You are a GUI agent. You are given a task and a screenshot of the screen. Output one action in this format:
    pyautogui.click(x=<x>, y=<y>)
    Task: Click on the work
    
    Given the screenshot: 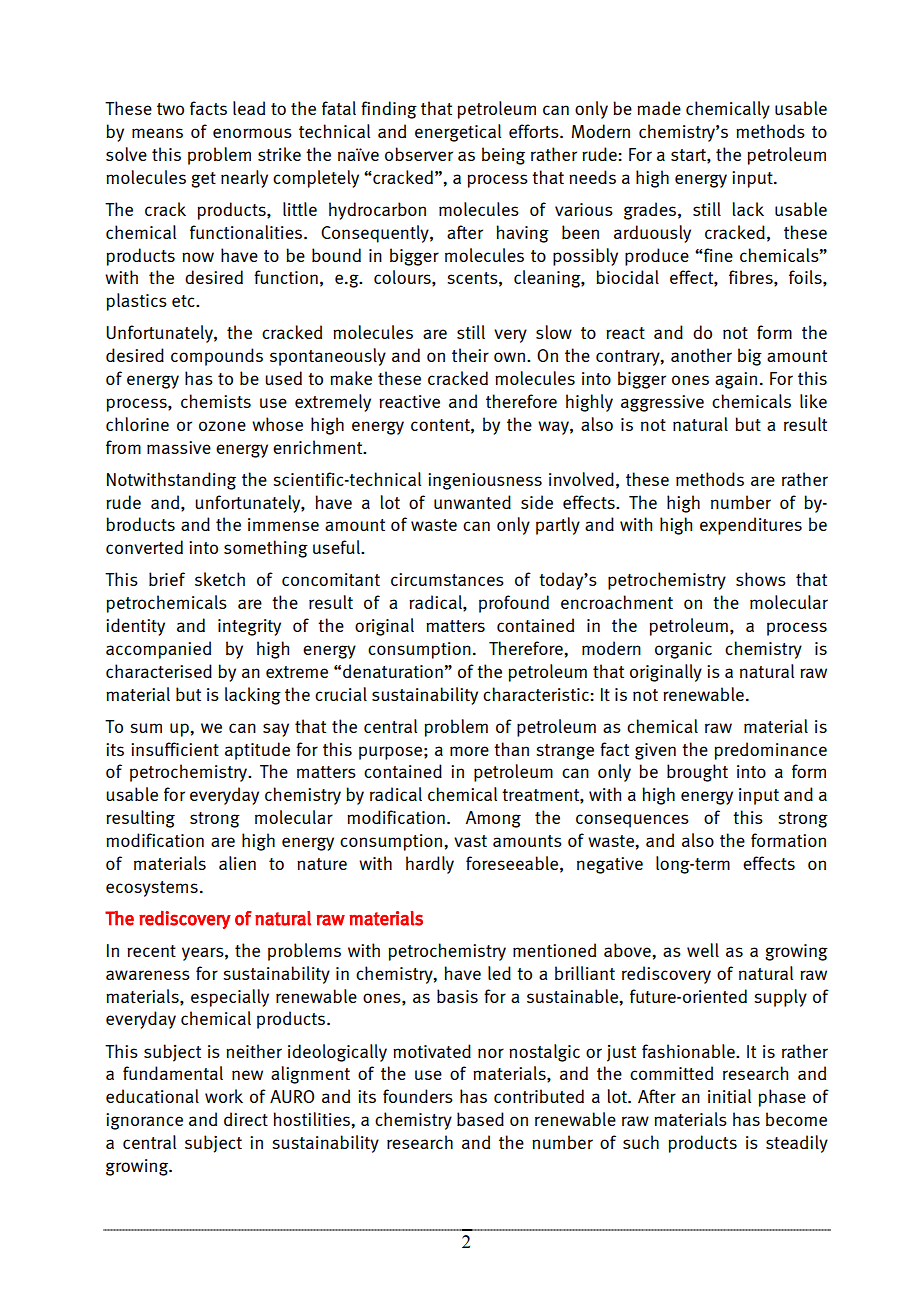 What is the action you would take?
    pyautogui.click(x=224, y=1096)
